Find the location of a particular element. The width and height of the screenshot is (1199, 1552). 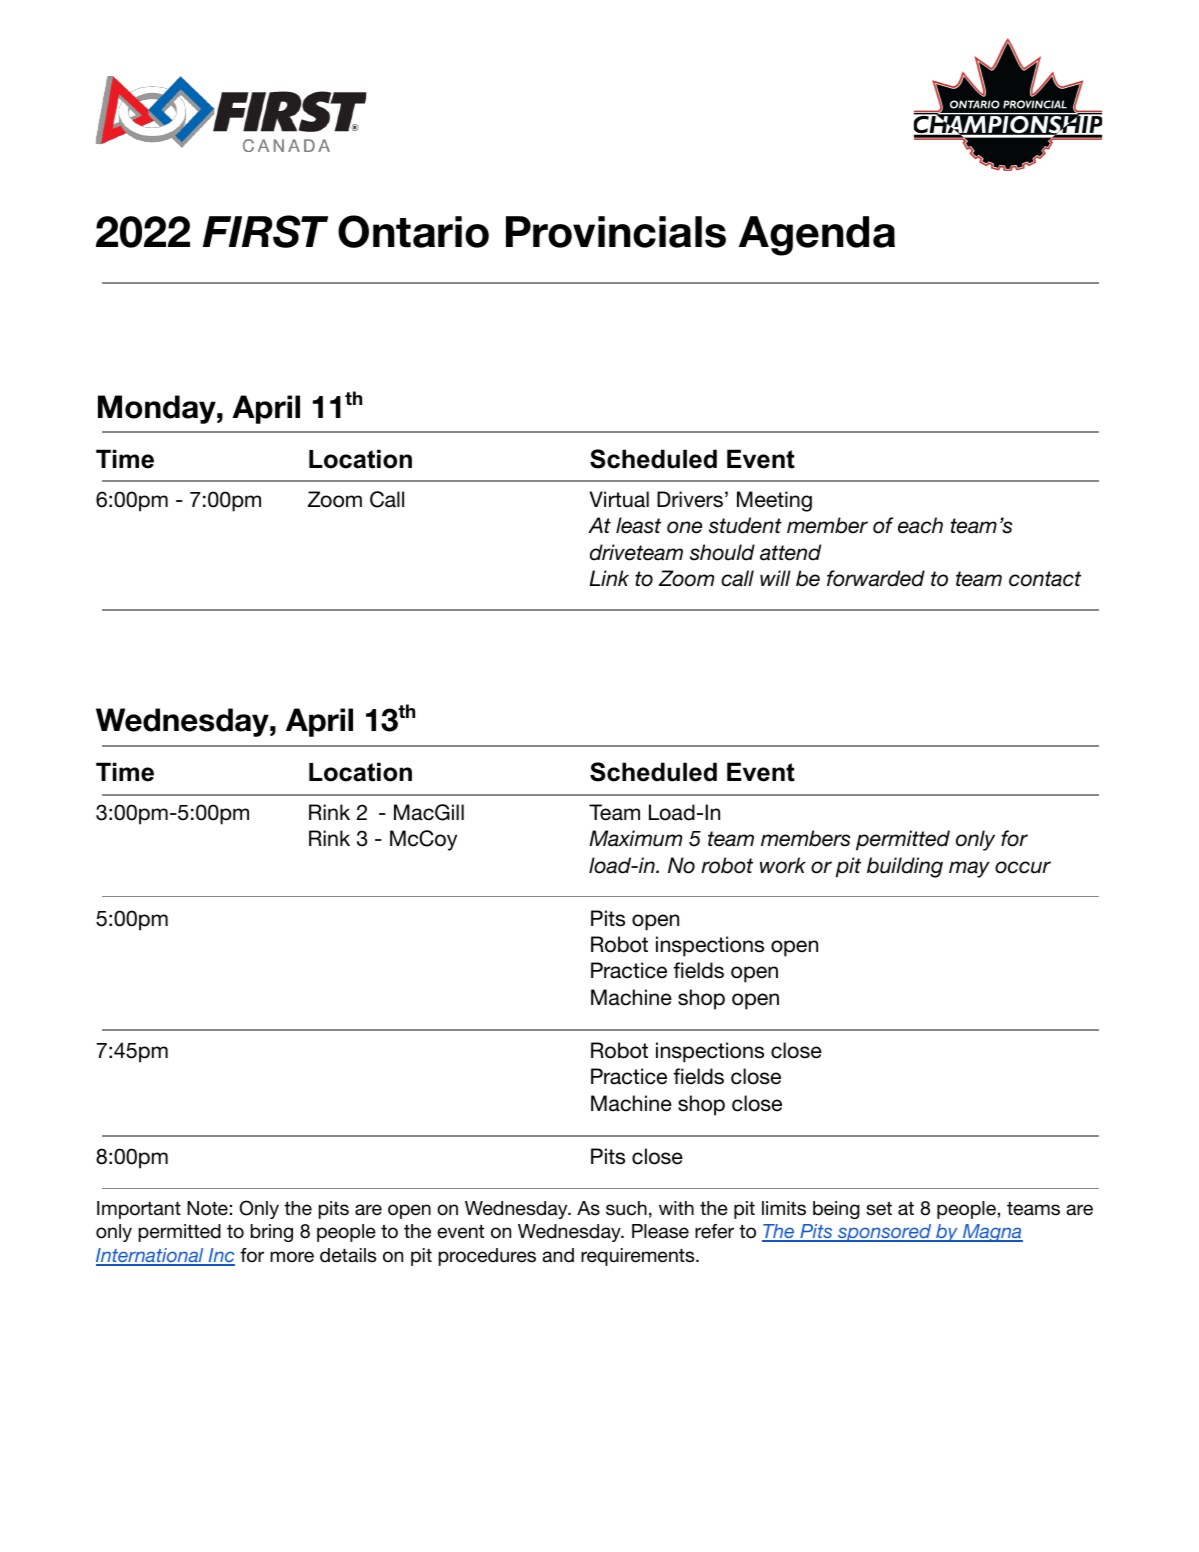

FIRST is located at coordinates (265, 231).
